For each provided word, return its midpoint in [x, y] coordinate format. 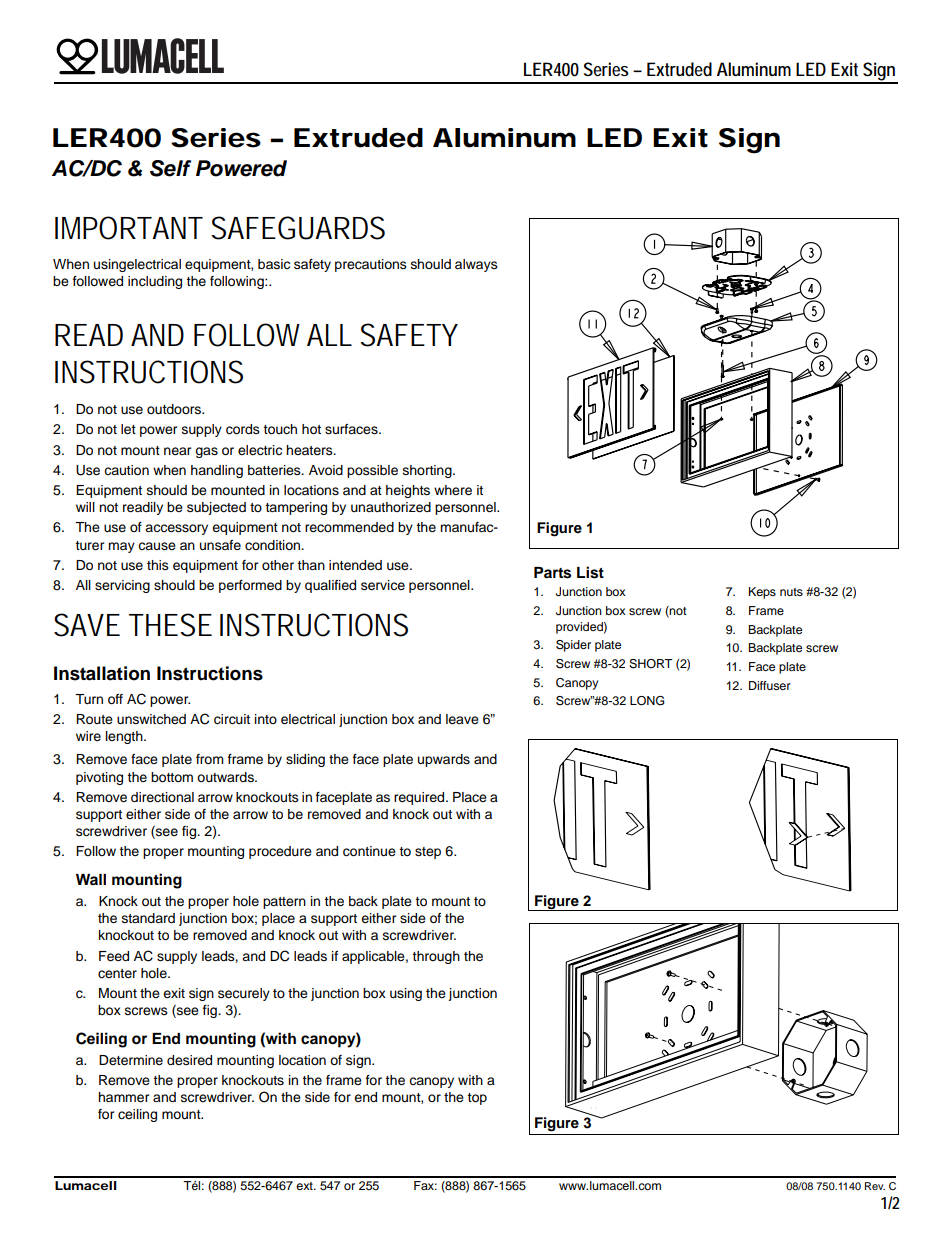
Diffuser [770, 685]
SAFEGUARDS [298, 228]
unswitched [151, 719]
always [476, 265]
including [155, 282]
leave [462, 719]
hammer [124, 1097]
